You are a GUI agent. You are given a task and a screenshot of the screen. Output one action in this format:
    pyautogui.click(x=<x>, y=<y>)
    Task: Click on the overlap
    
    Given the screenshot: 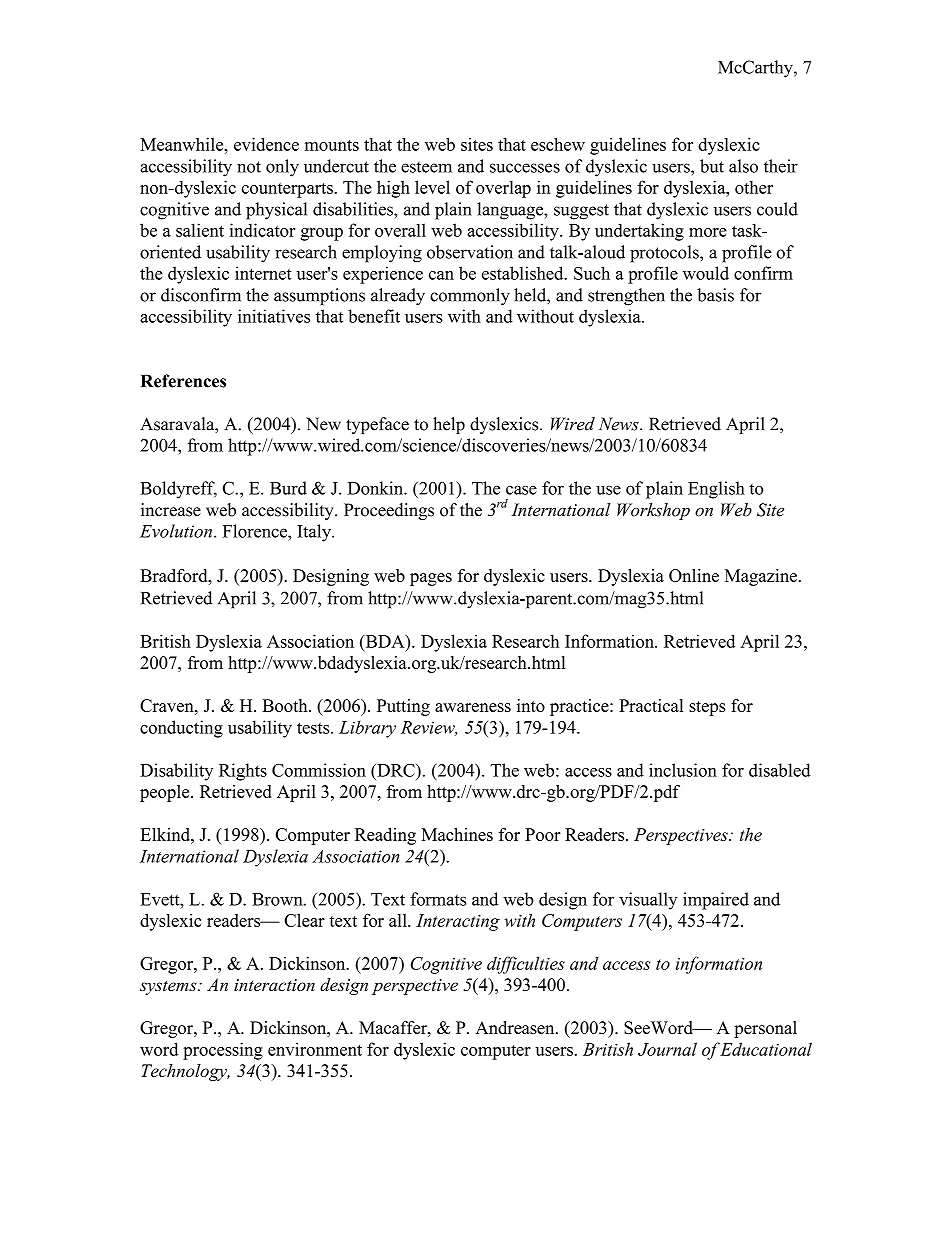 What is the action you would take?
    pyautogui.click(x=503, y=189)
